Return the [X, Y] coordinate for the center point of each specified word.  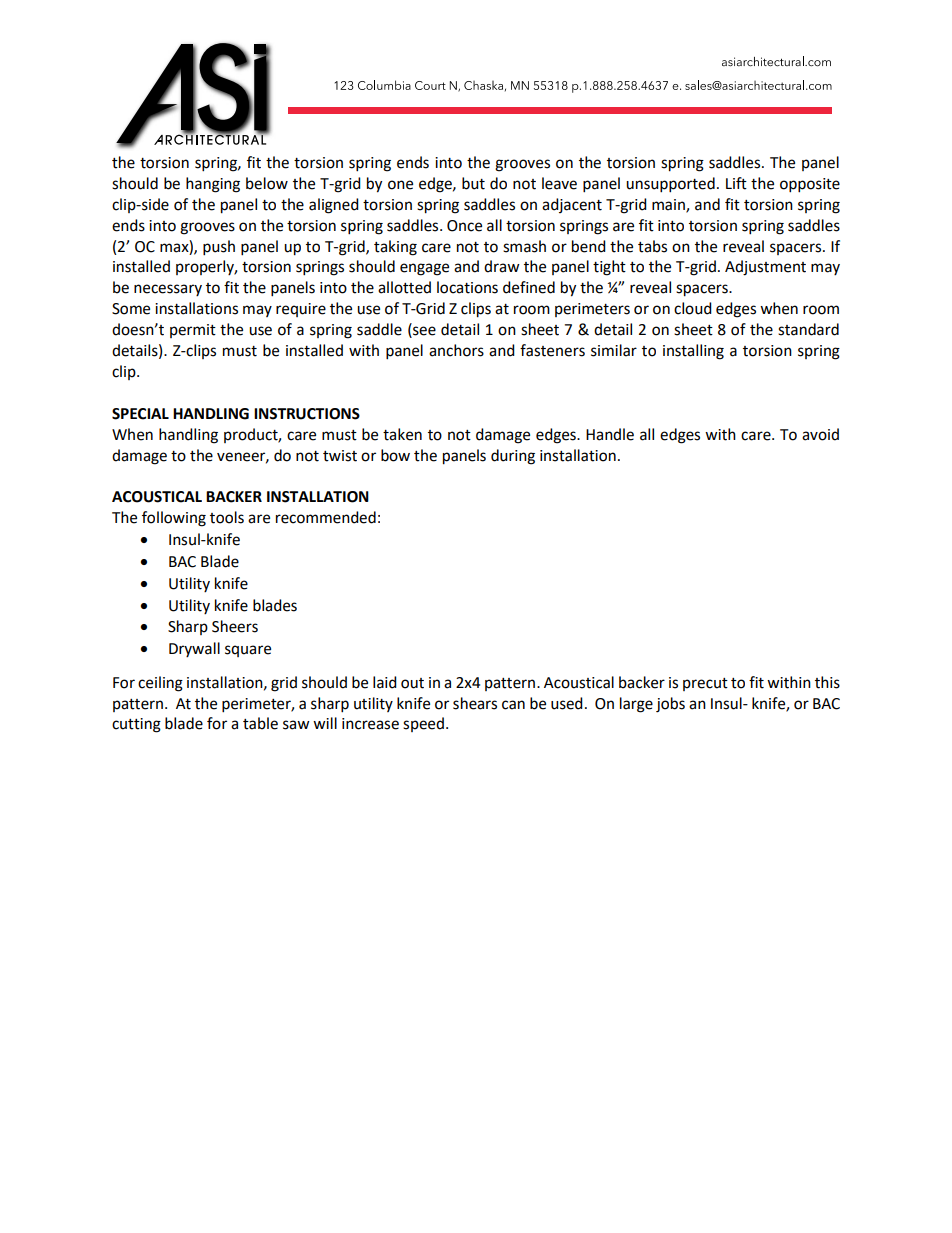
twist [340, 456]
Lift [736, 183]
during [513, 457]
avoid [820, 434]
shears [475, 703]
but [473, 183]
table [260, 723]
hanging [213, 185]
